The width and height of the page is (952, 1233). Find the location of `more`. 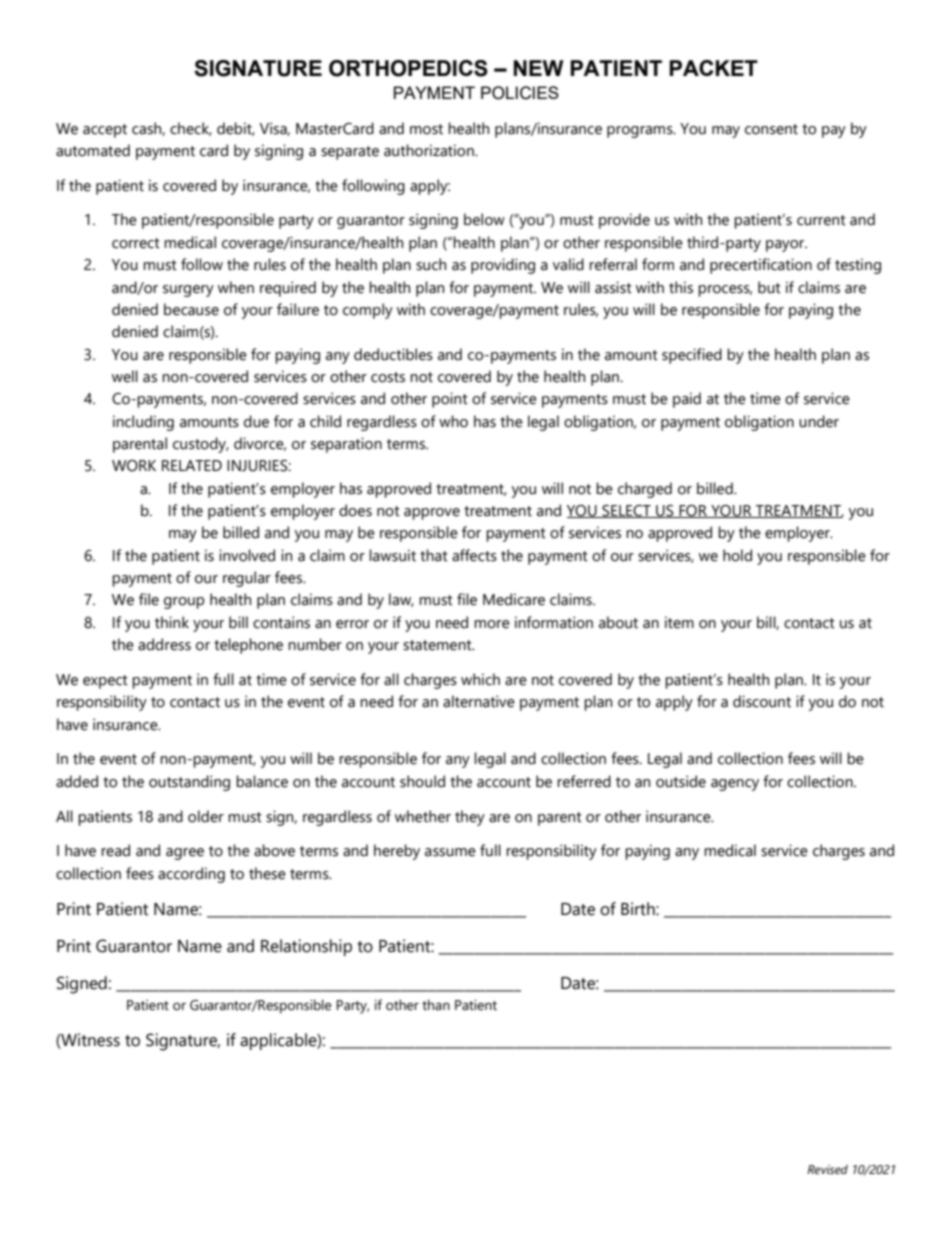

more is located at coordinates (492, 624).
